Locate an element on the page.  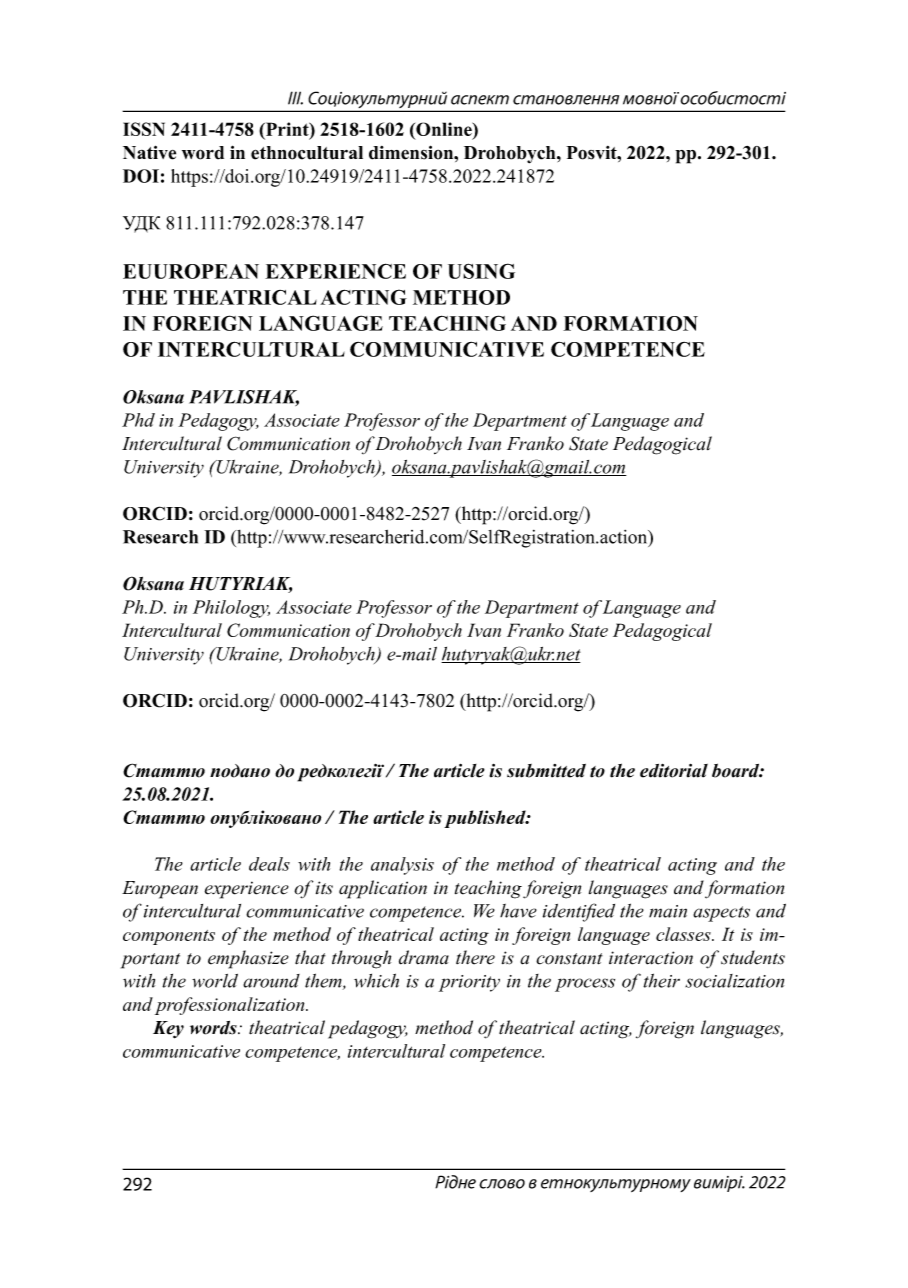
editorial is located at coordinates (674, 771).
